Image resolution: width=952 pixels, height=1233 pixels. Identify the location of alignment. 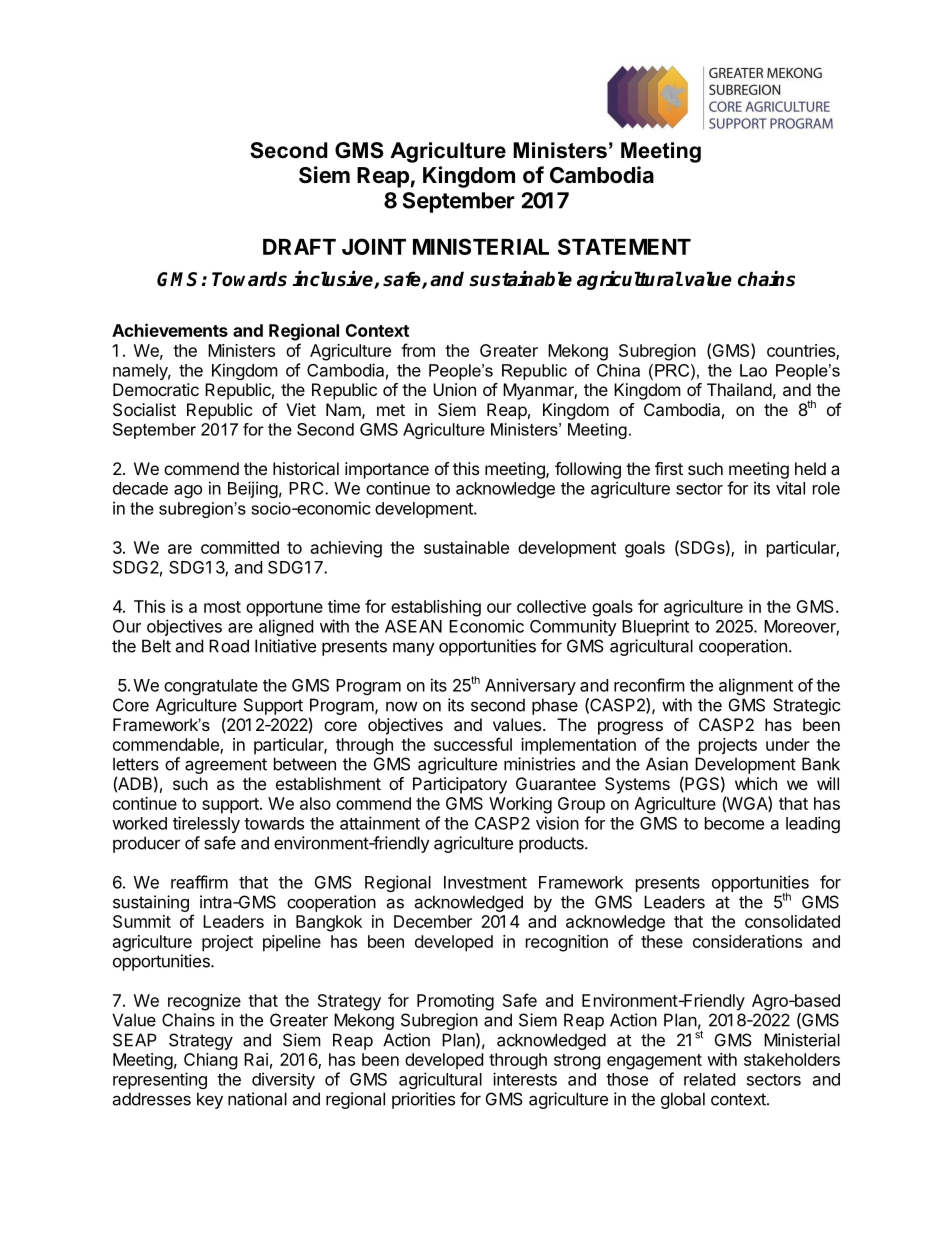
(756, 686).
